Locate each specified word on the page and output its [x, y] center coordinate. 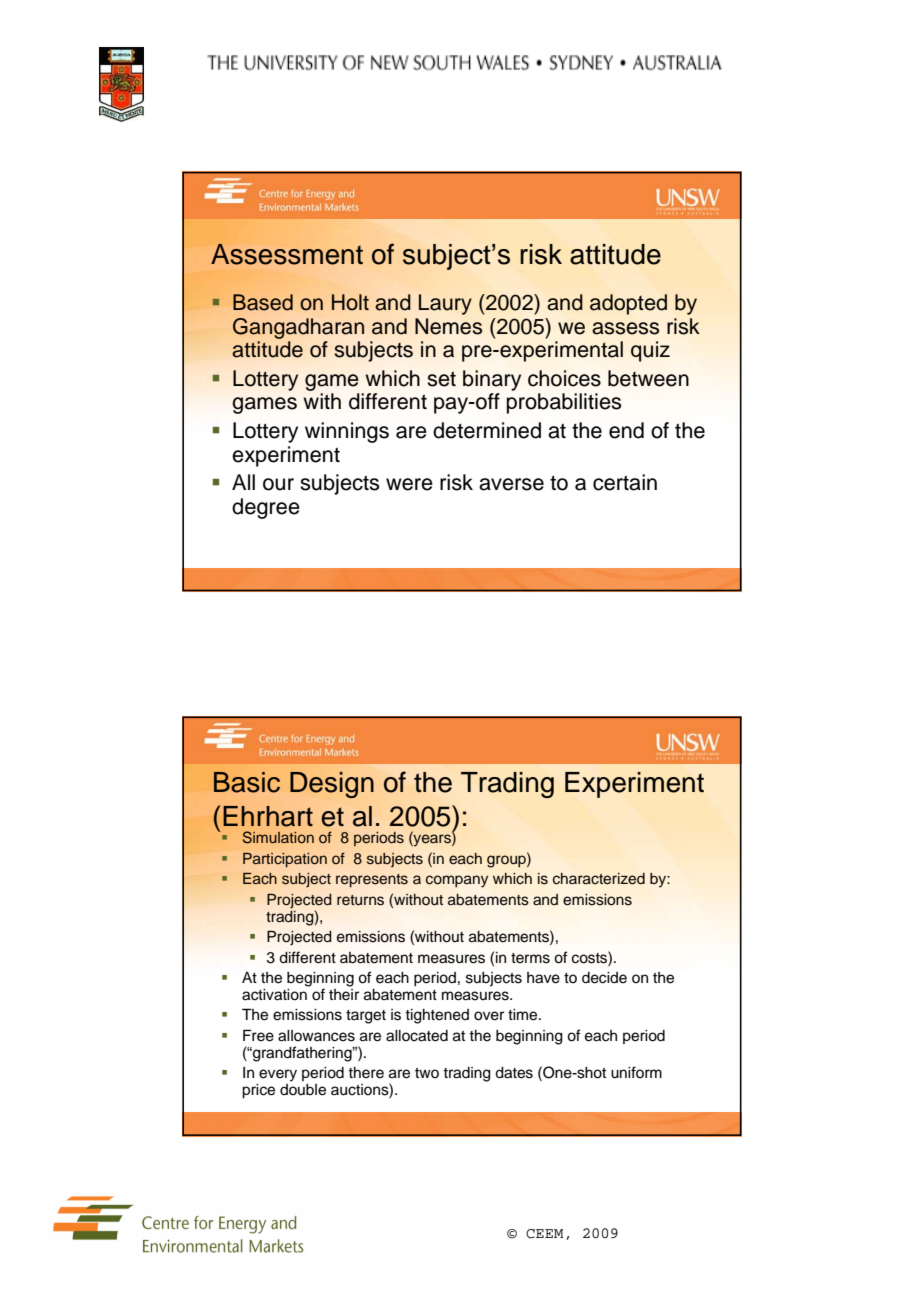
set [441, 379]
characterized [599, 879]
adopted [628, 304]
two [427, 1073]
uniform [636, 1072]
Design [332, 785]
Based [263, 302]
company [457, 881]
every [278, 1075]
